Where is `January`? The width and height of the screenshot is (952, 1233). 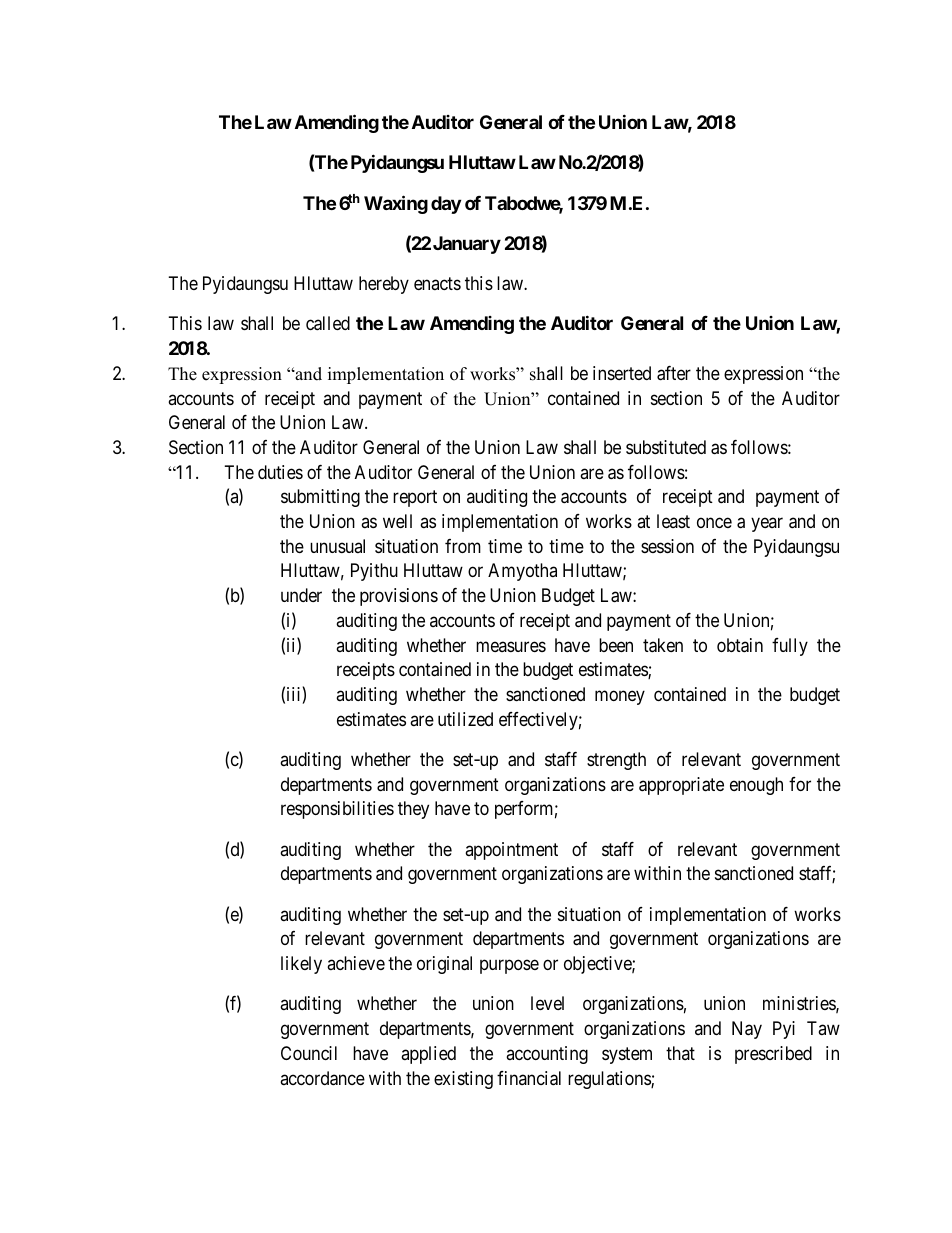
January is located at coordinates (467, 245).
